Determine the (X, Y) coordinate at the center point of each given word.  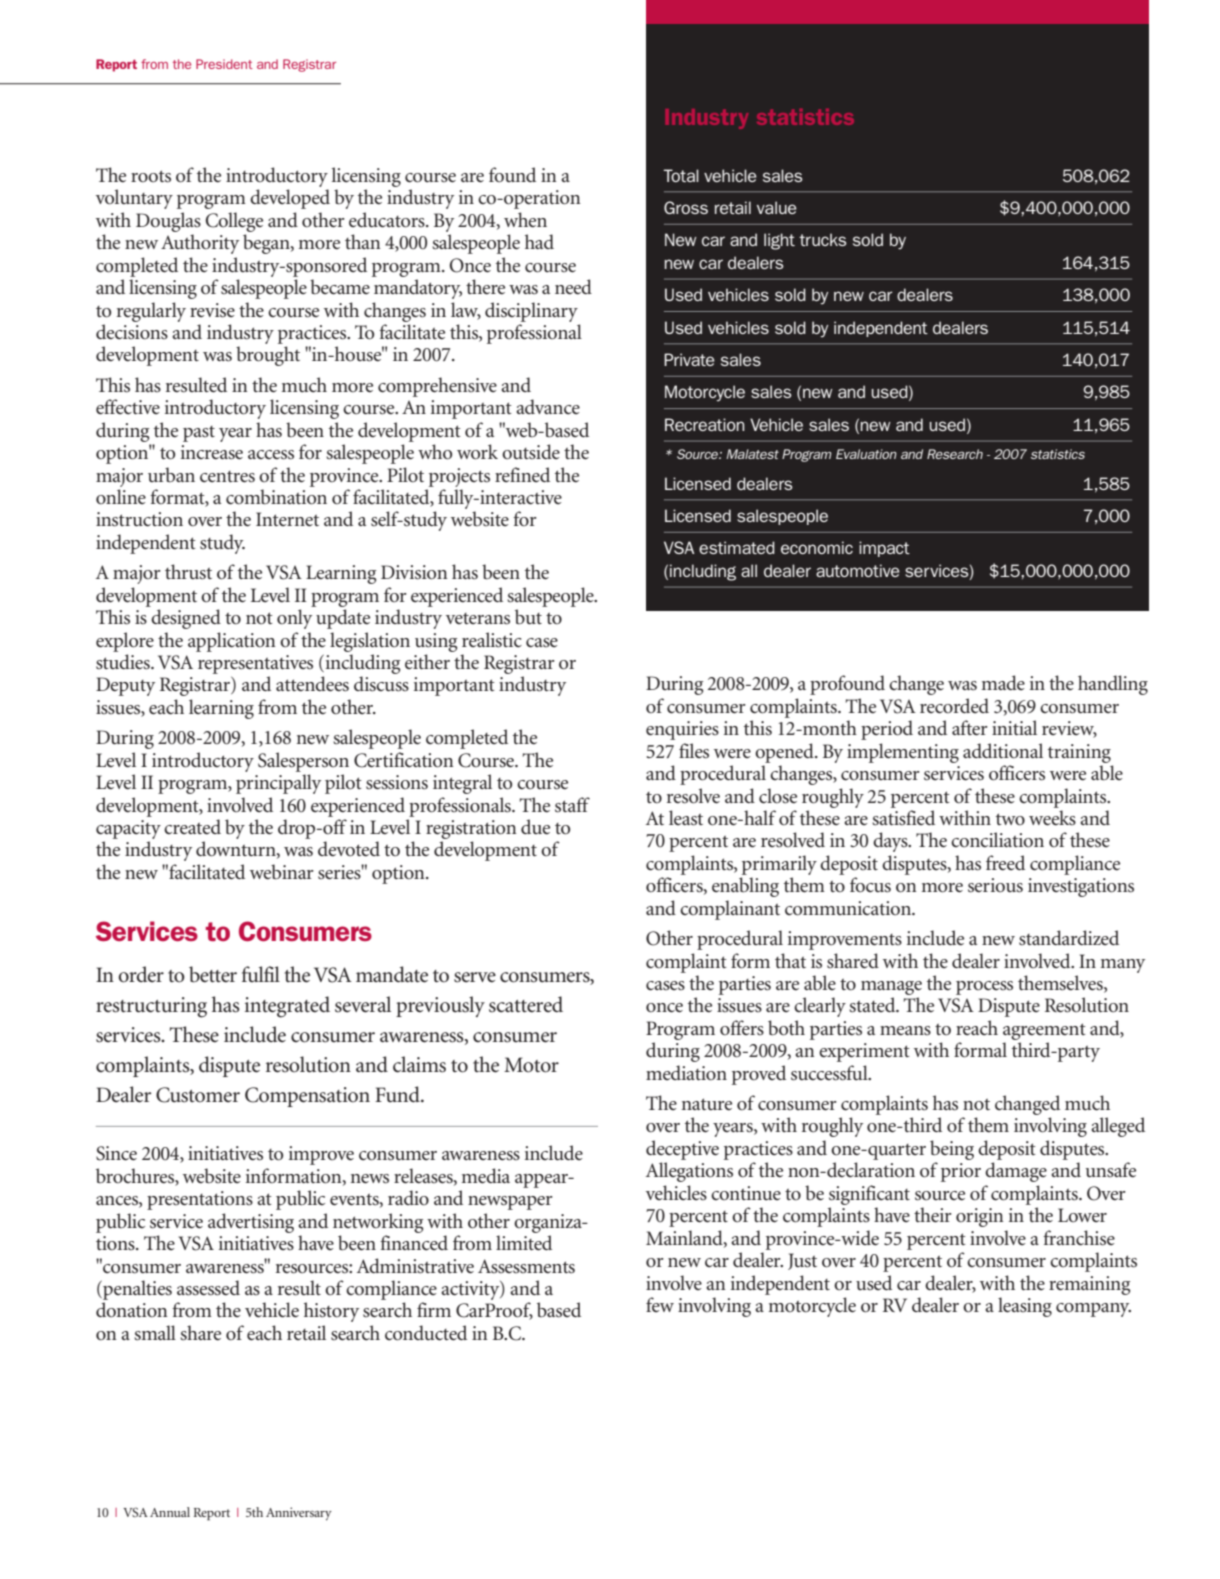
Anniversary (299, 1514)
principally (278, 784)
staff (572, 805)
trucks (823, 239)
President (224, 64)
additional (1003, 751)
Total (681, 175)
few (660, 1304)
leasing (1025, 1307)
